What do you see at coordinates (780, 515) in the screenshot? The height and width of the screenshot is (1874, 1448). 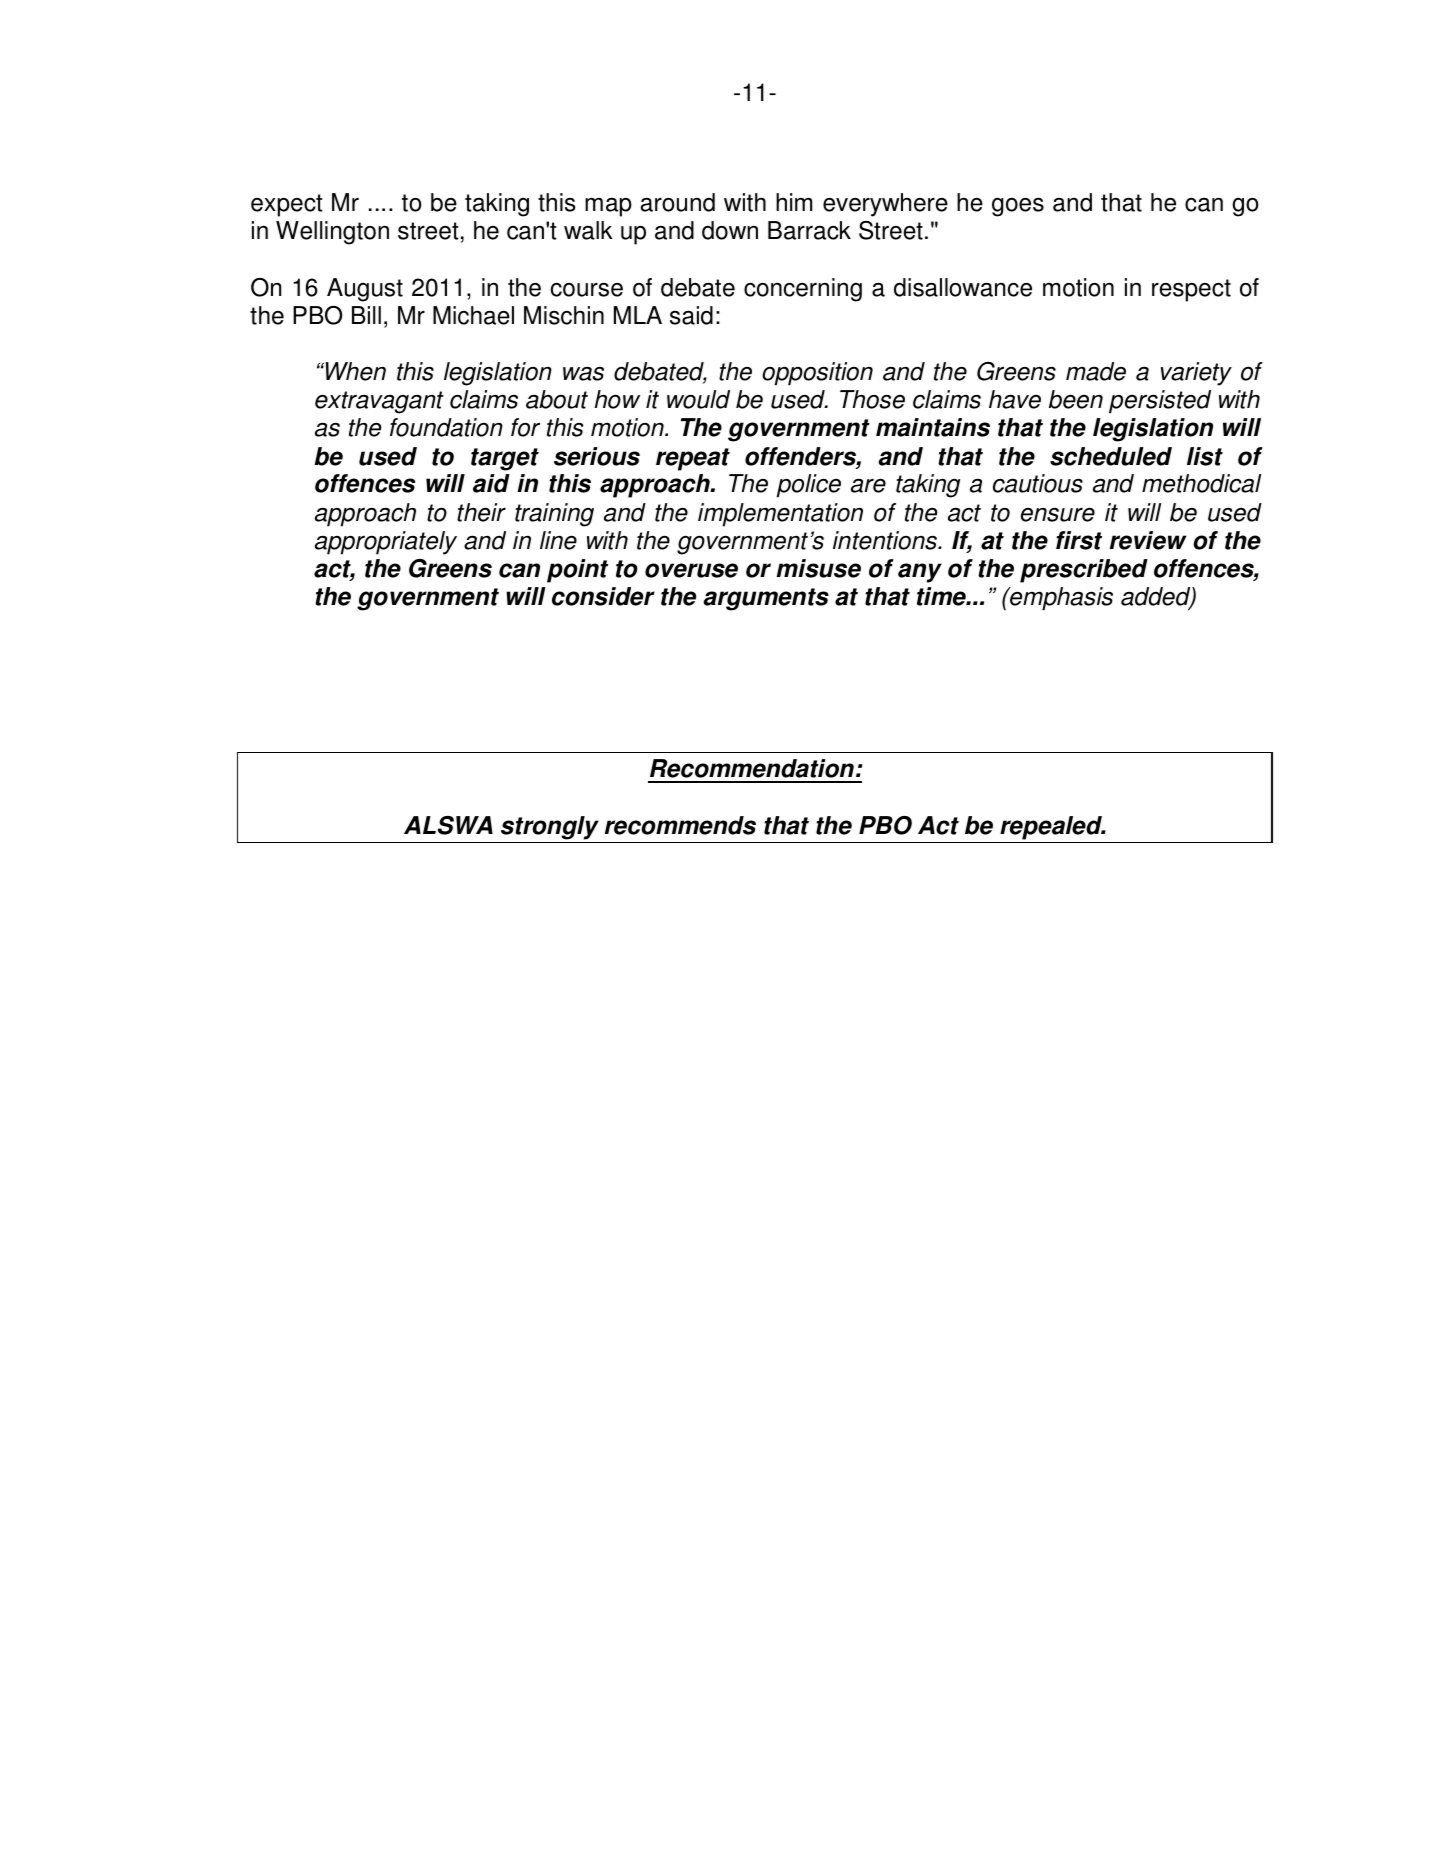 I see `implementation` at bounding box center [780, 515].
